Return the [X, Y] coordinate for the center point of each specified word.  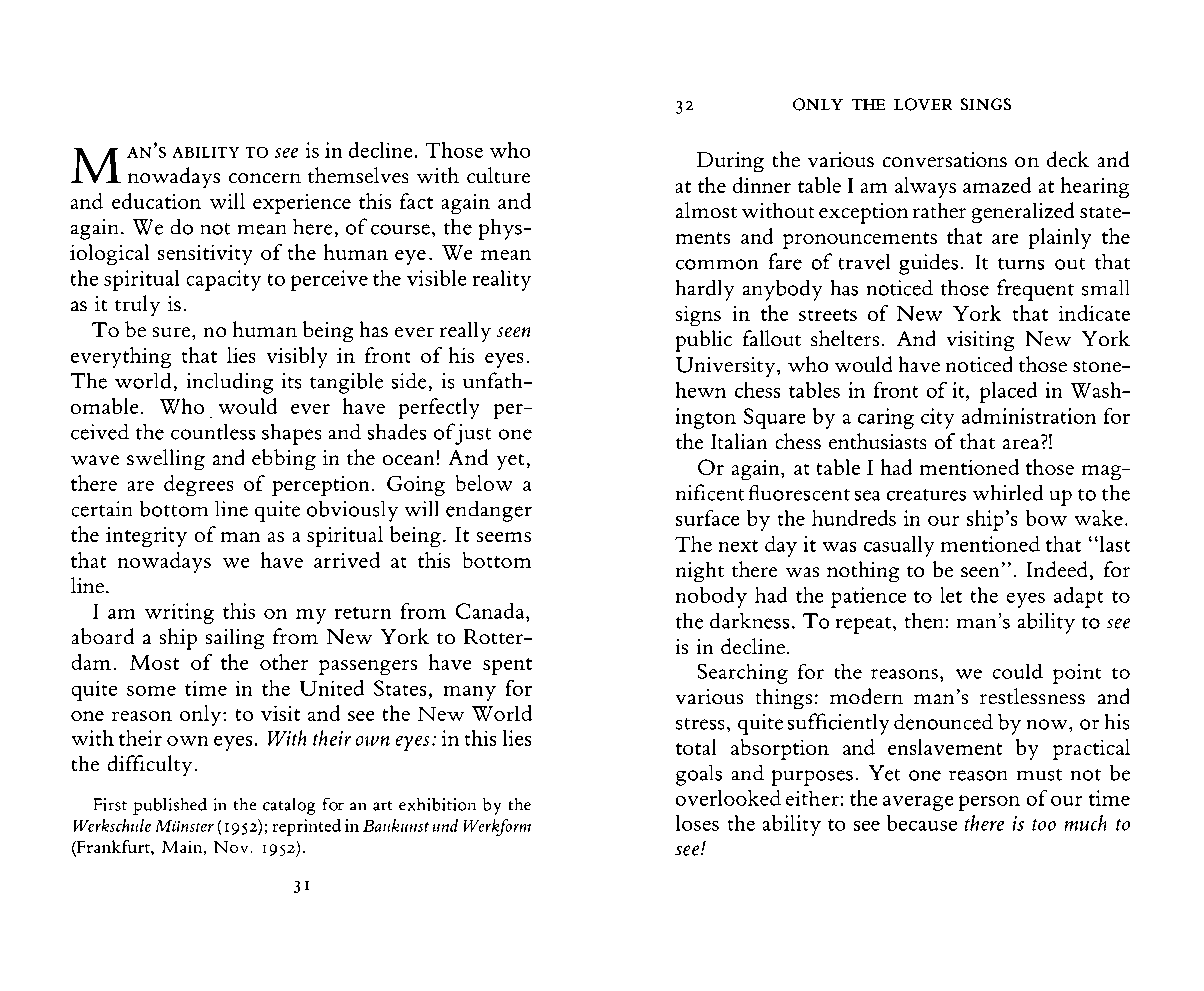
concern [265, 178]
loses [697, 823]
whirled [1008, 493]
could [1018, 671]
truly [137, 305]
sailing [235, 639]
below [484, 483]
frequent [1035, 290]
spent [507, 666]
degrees [198, 485]
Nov [231, 847]
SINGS [986, 104]
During [730, 162]
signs [698, 316]
